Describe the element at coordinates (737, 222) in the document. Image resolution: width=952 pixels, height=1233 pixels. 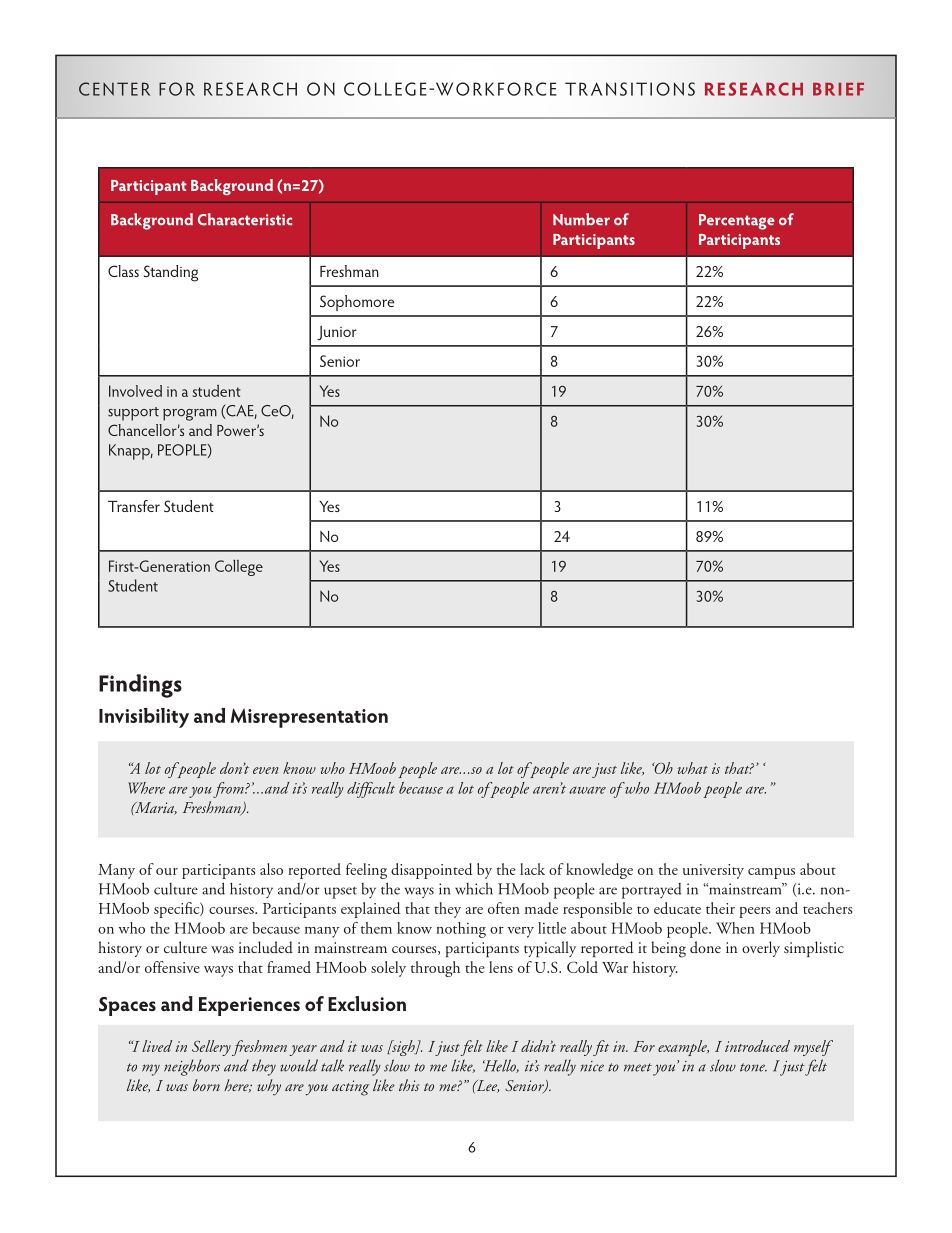
I see `Percentage` at that location.
